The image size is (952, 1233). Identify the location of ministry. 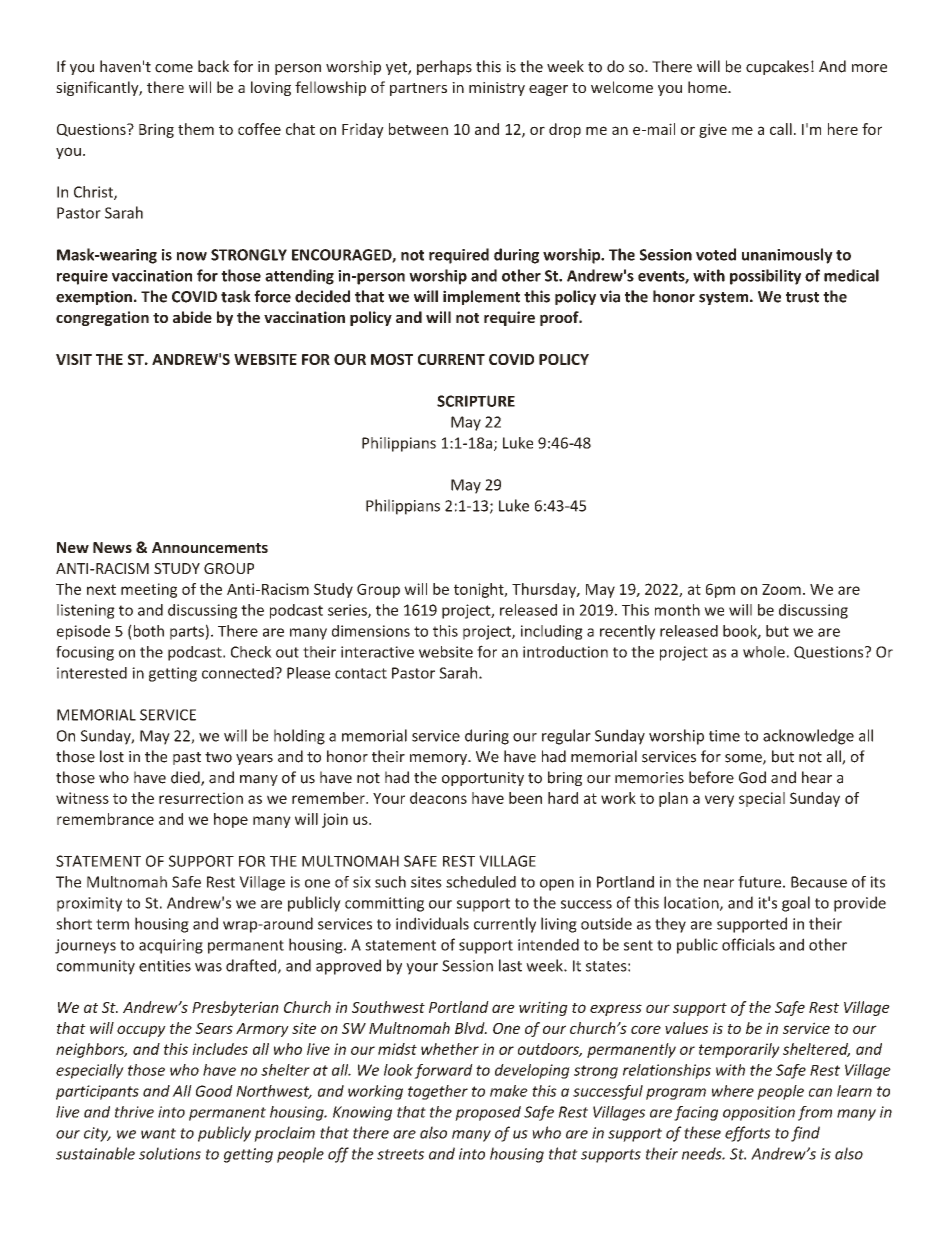
(497, 89).
